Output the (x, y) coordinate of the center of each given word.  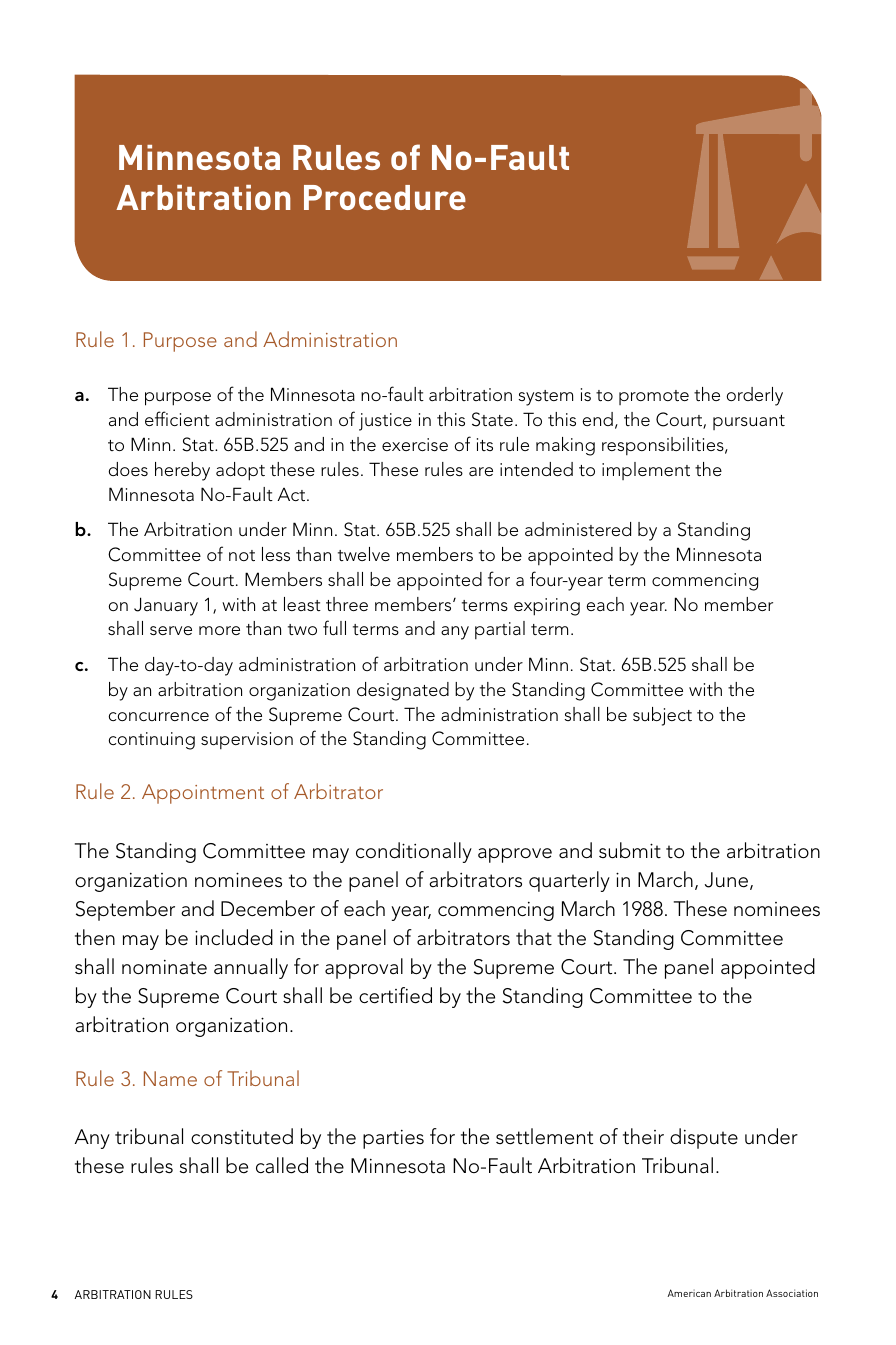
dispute (704, 1138)
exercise (415, 445)
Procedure (385, 197)
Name (170, 1078)
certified (395, 995)
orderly (755, 396)
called (282, 1165)
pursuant (749, 422)
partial (500, 630)
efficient (177, 418)
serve (171, 631)
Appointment (203, 794)
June (728, 881)
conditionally (414, 852)
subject (662, 716)
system (546, 398)
